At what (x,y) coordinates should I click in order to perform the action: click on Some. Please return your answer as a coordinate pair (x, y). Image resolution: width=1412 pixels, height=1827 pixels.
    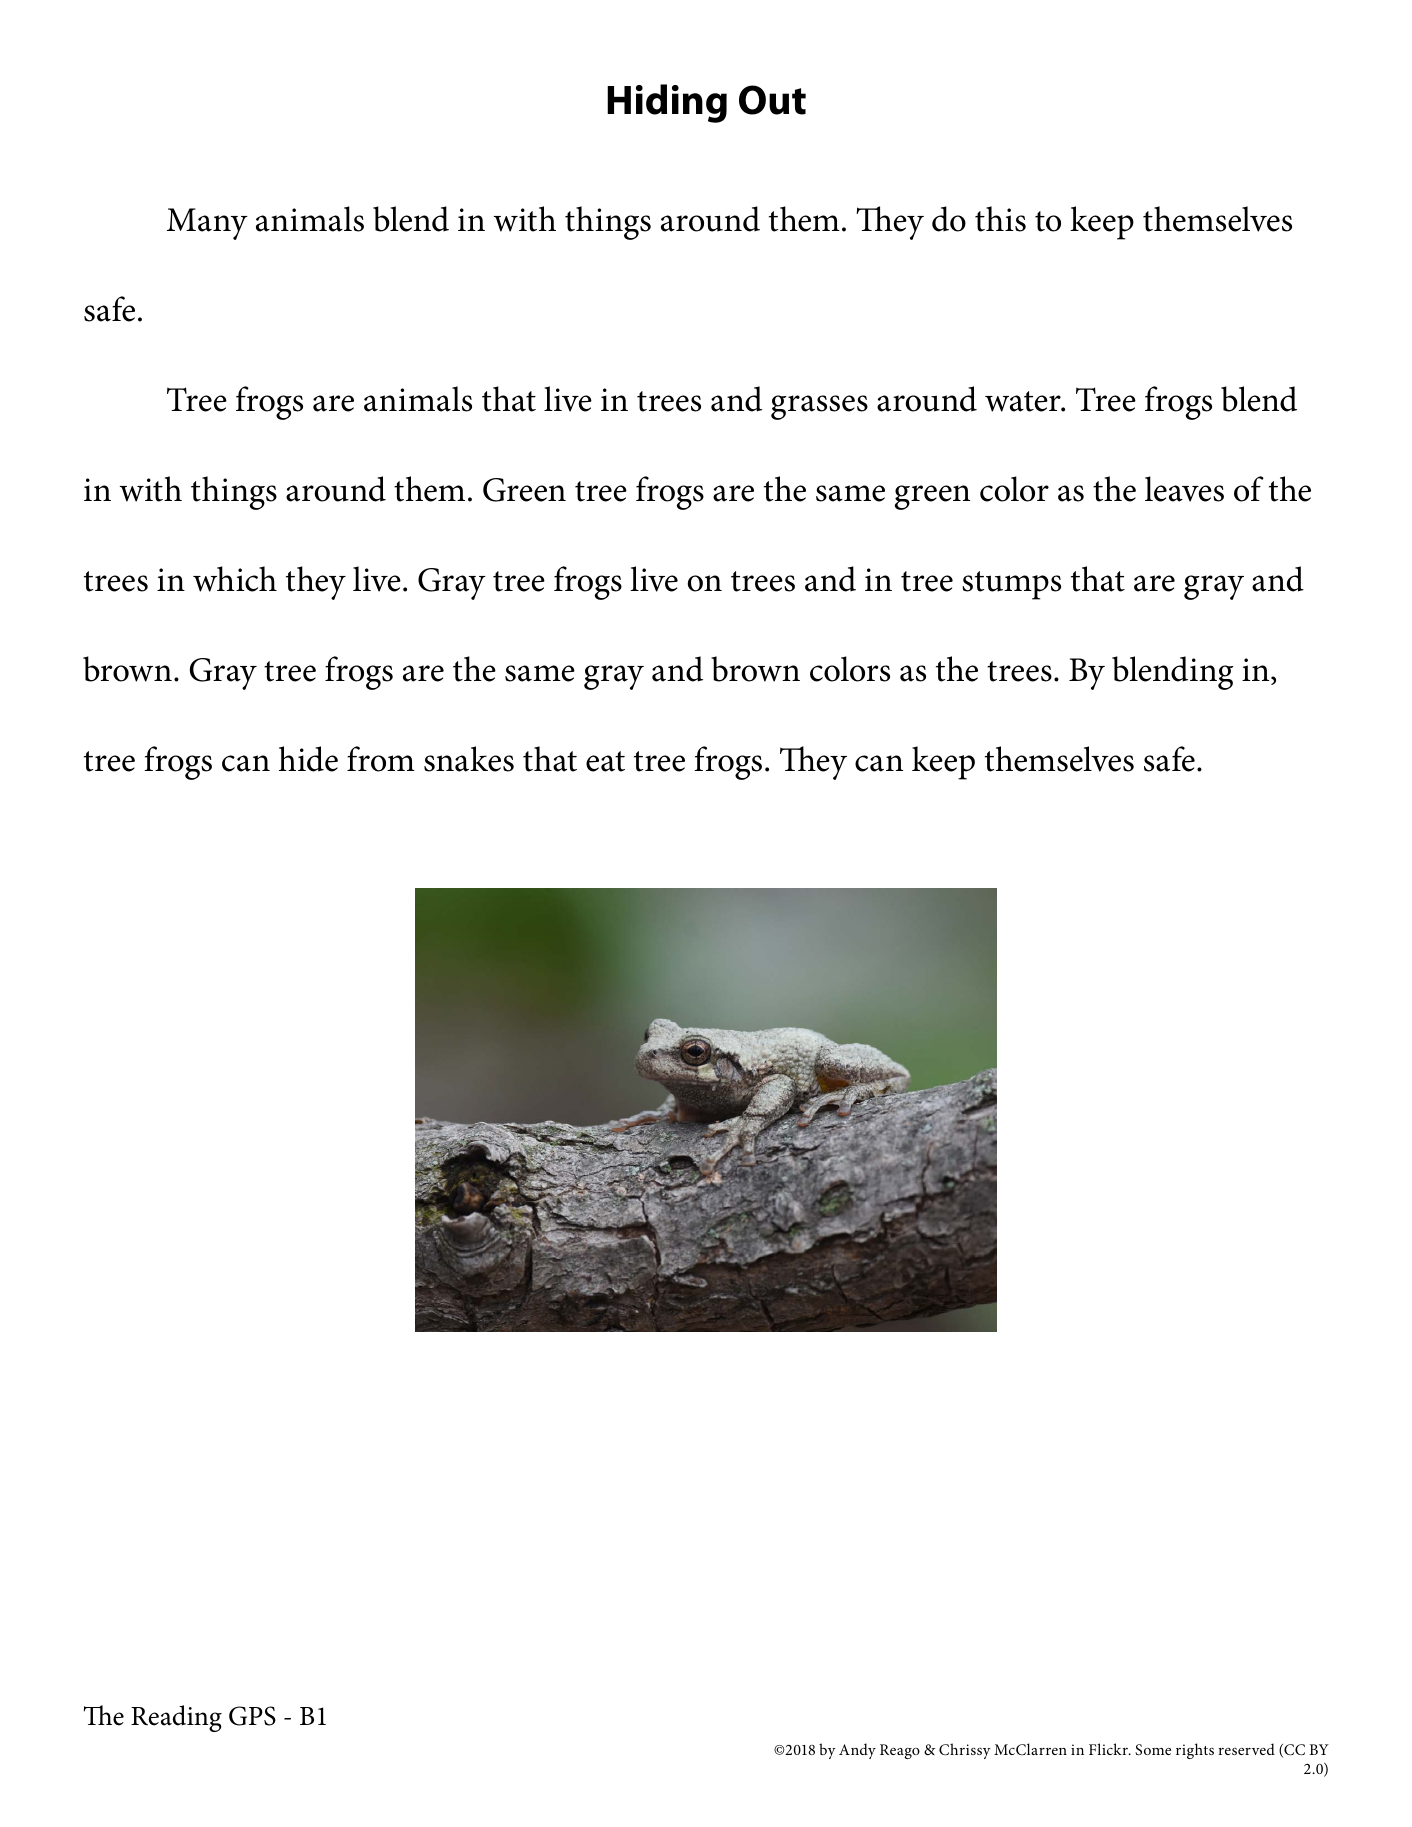
    Looking at the image, I should click on (1153, 1750).
